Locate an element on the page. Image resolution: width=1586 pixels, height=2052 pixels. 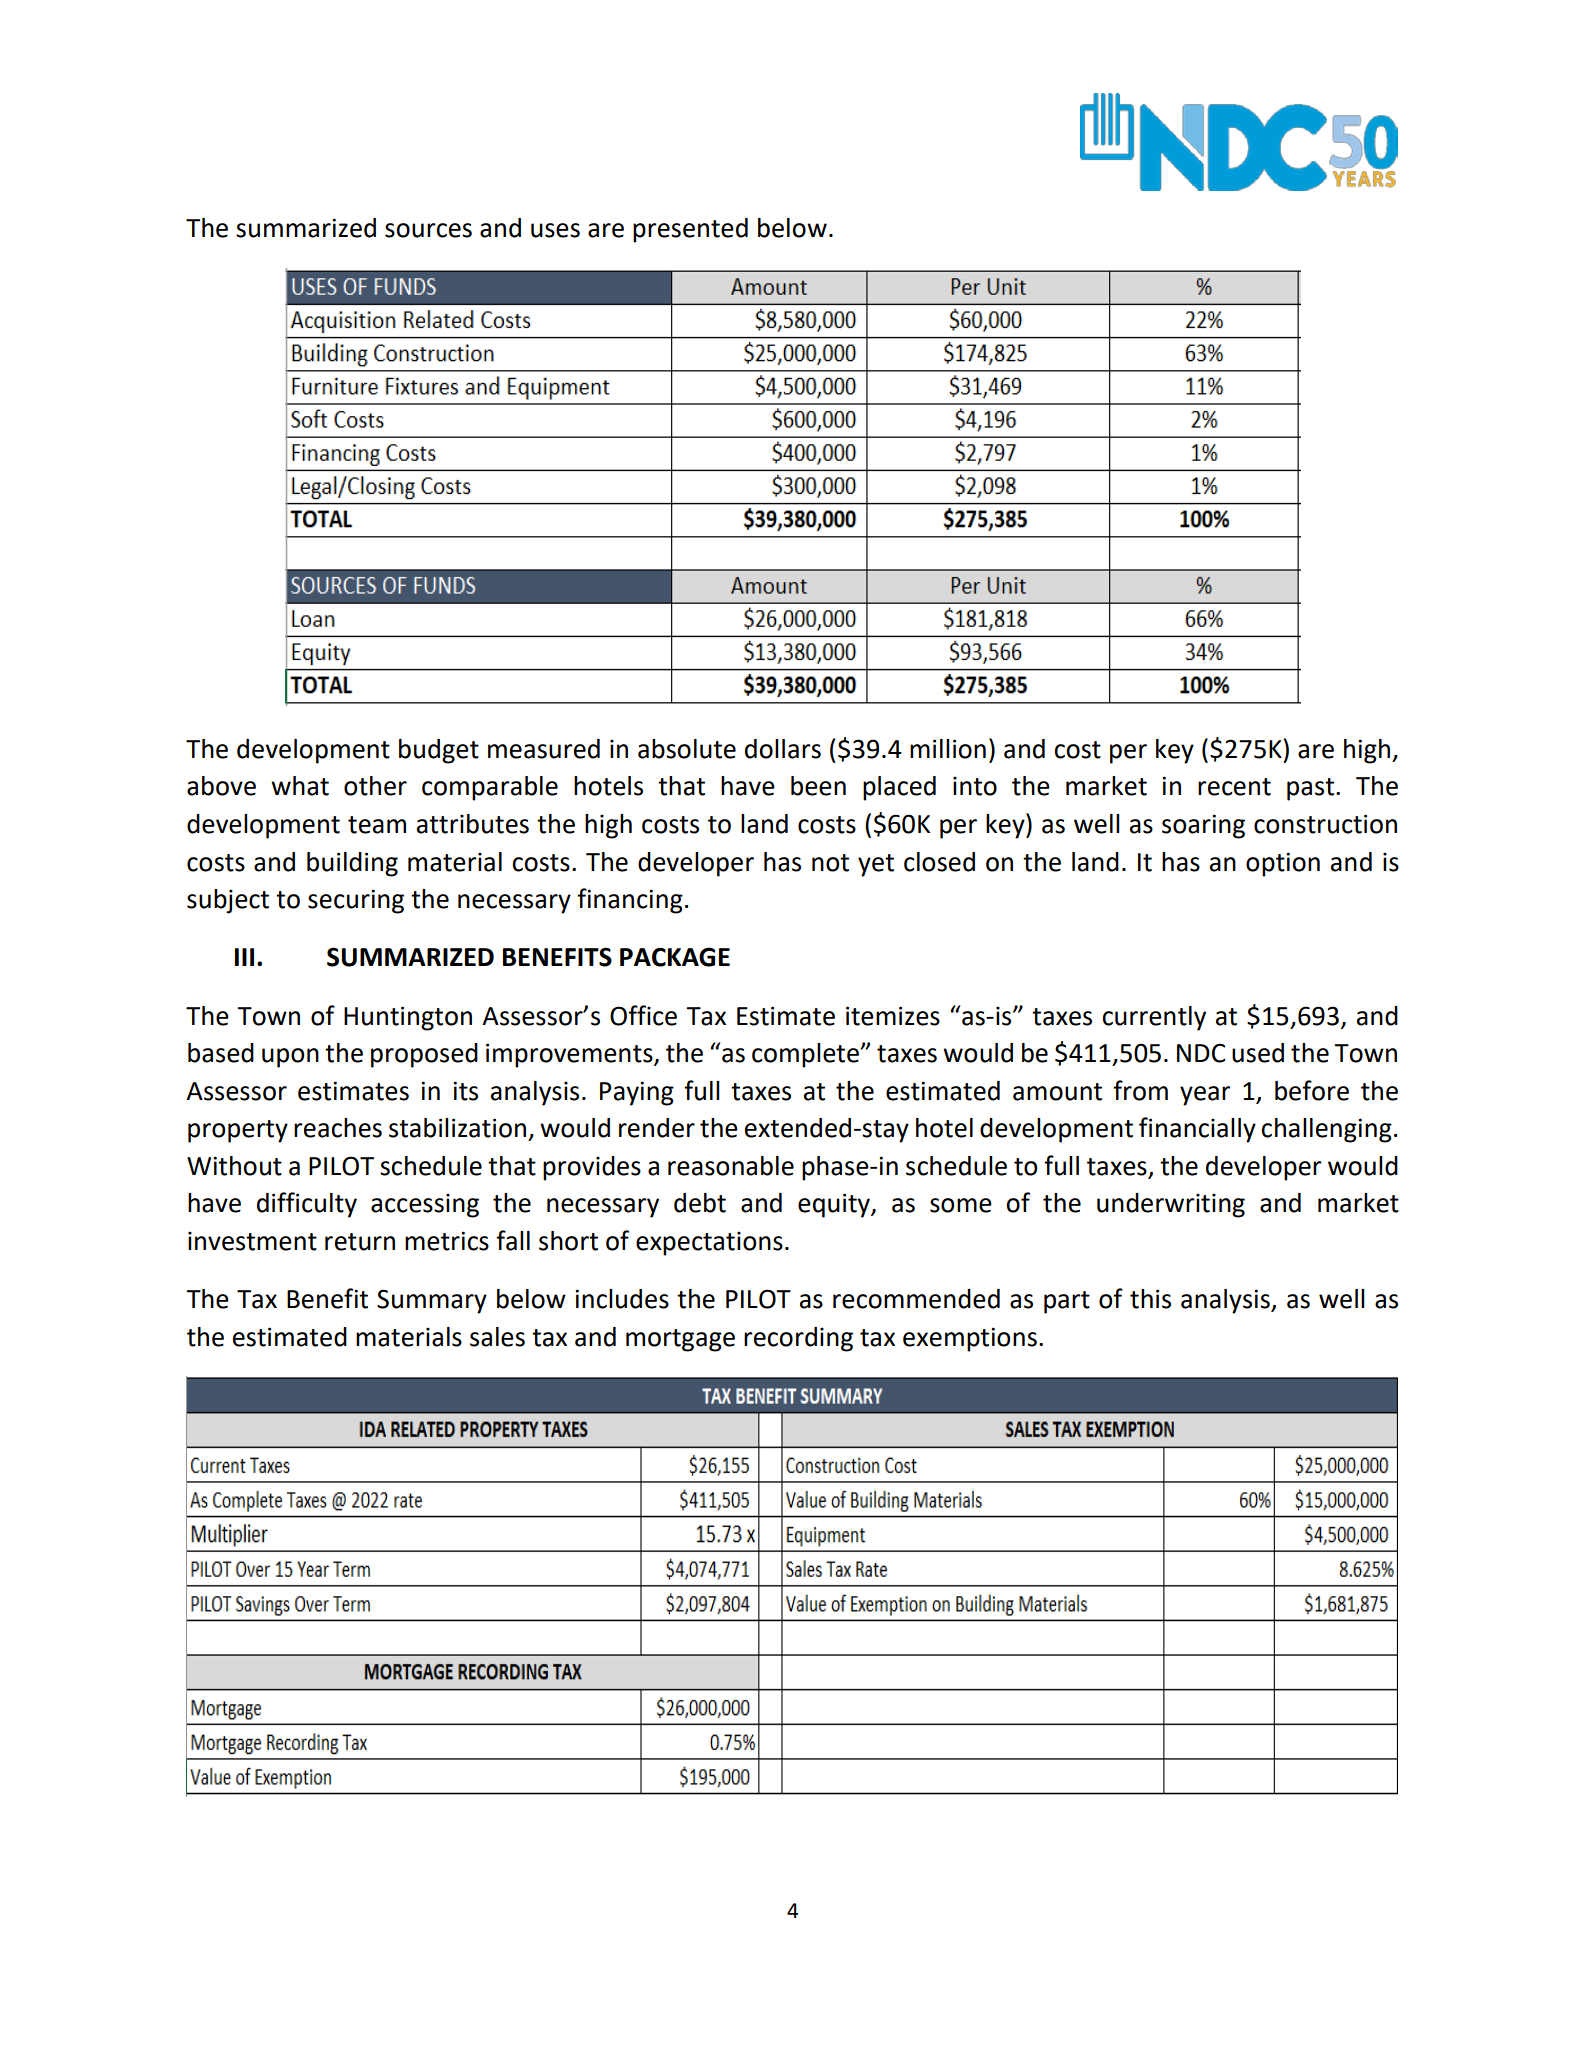
million is located at coordinates (948, 749).
